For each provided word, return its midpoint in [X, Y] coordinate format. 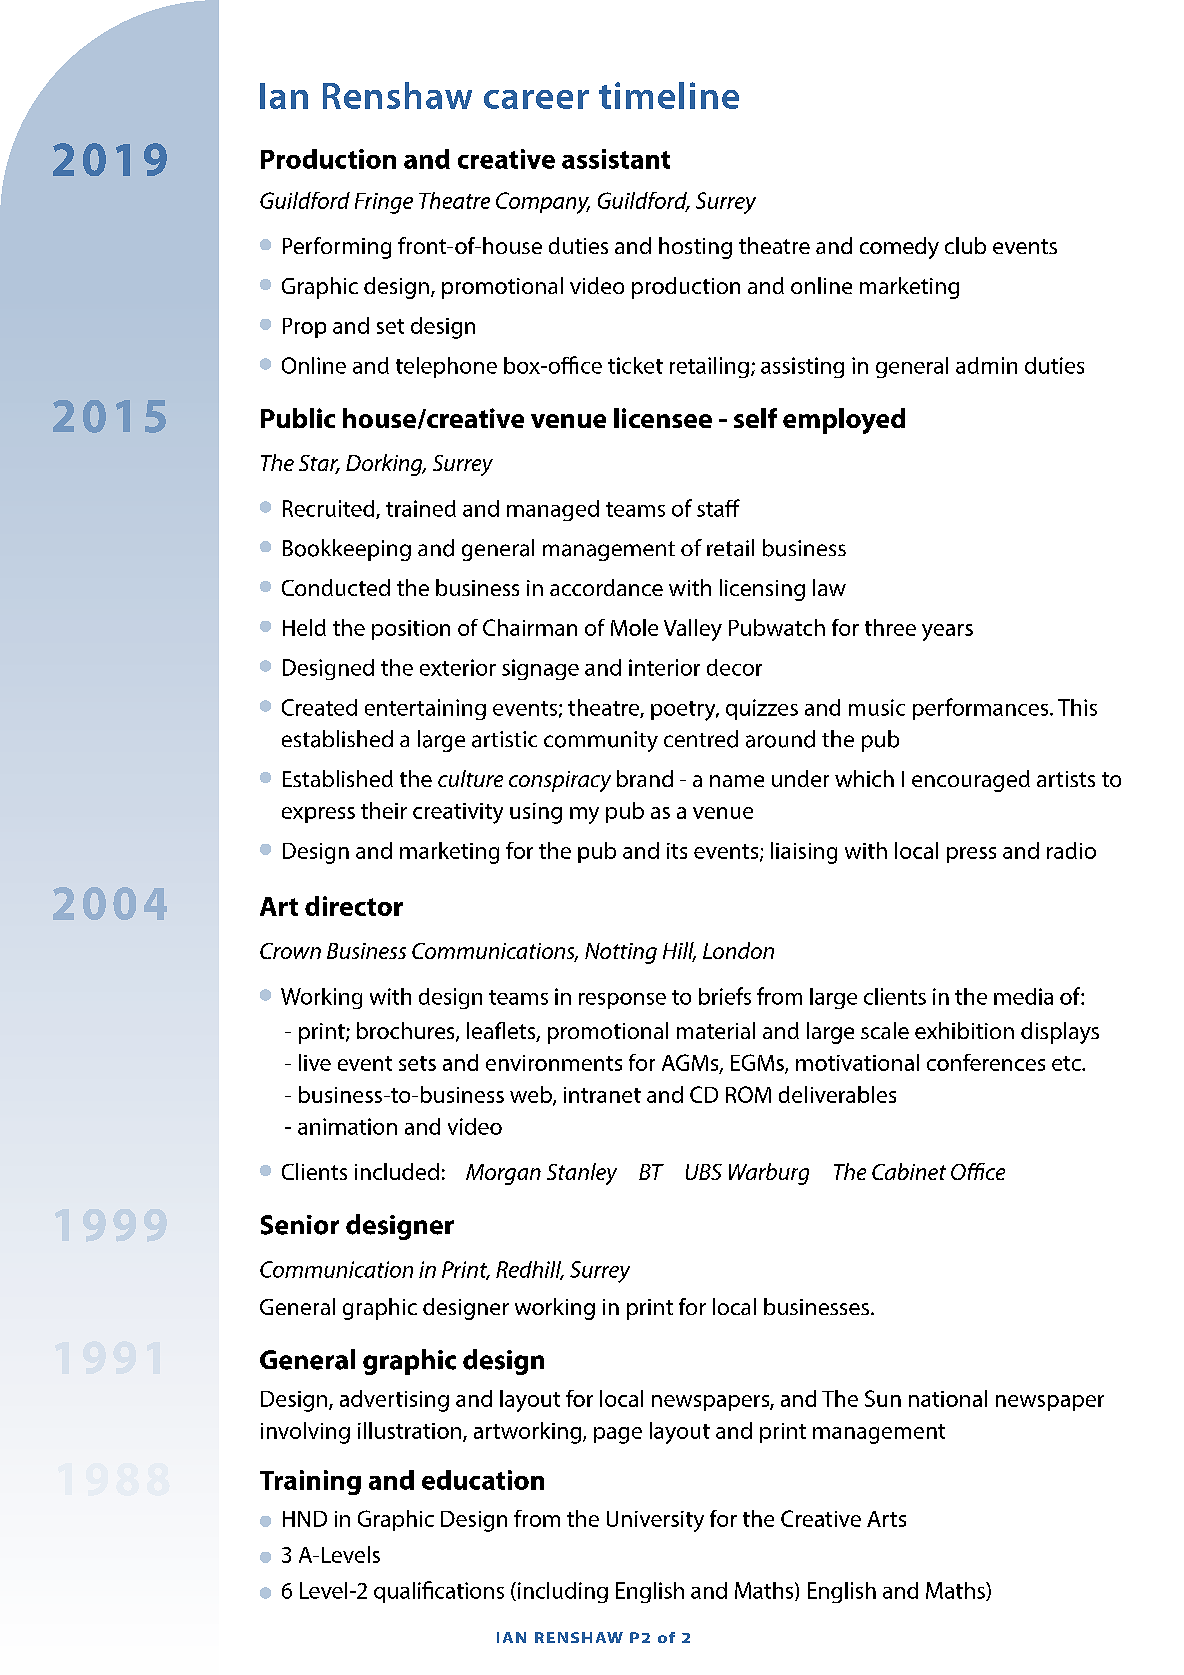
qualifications [439, 1592]
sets [417, 1063]
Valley [693, 630]
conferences [986, 1062]
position [411, 630]
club [965, 245]
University [655, 1521]
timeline [669, 95]
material [716, 1030]
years [947, 632]
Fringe [384, 203]
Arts [886, 1519]
